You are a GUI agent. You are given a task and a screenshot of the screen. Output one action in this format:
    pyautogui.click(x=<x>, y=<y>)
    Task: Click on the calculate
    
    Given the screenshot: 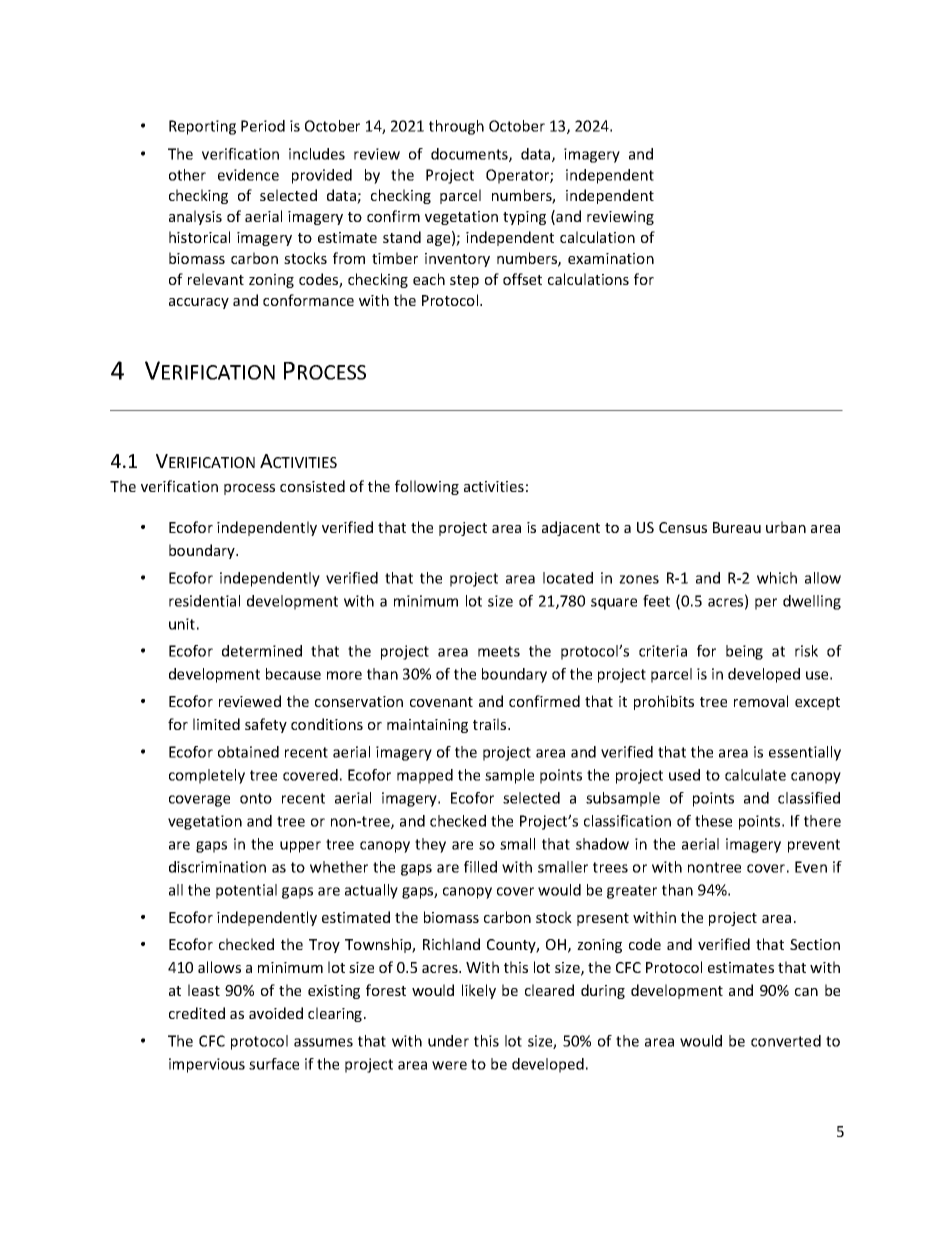 What is the action you would take?
    pyautogui.click(x=755, y=775)
